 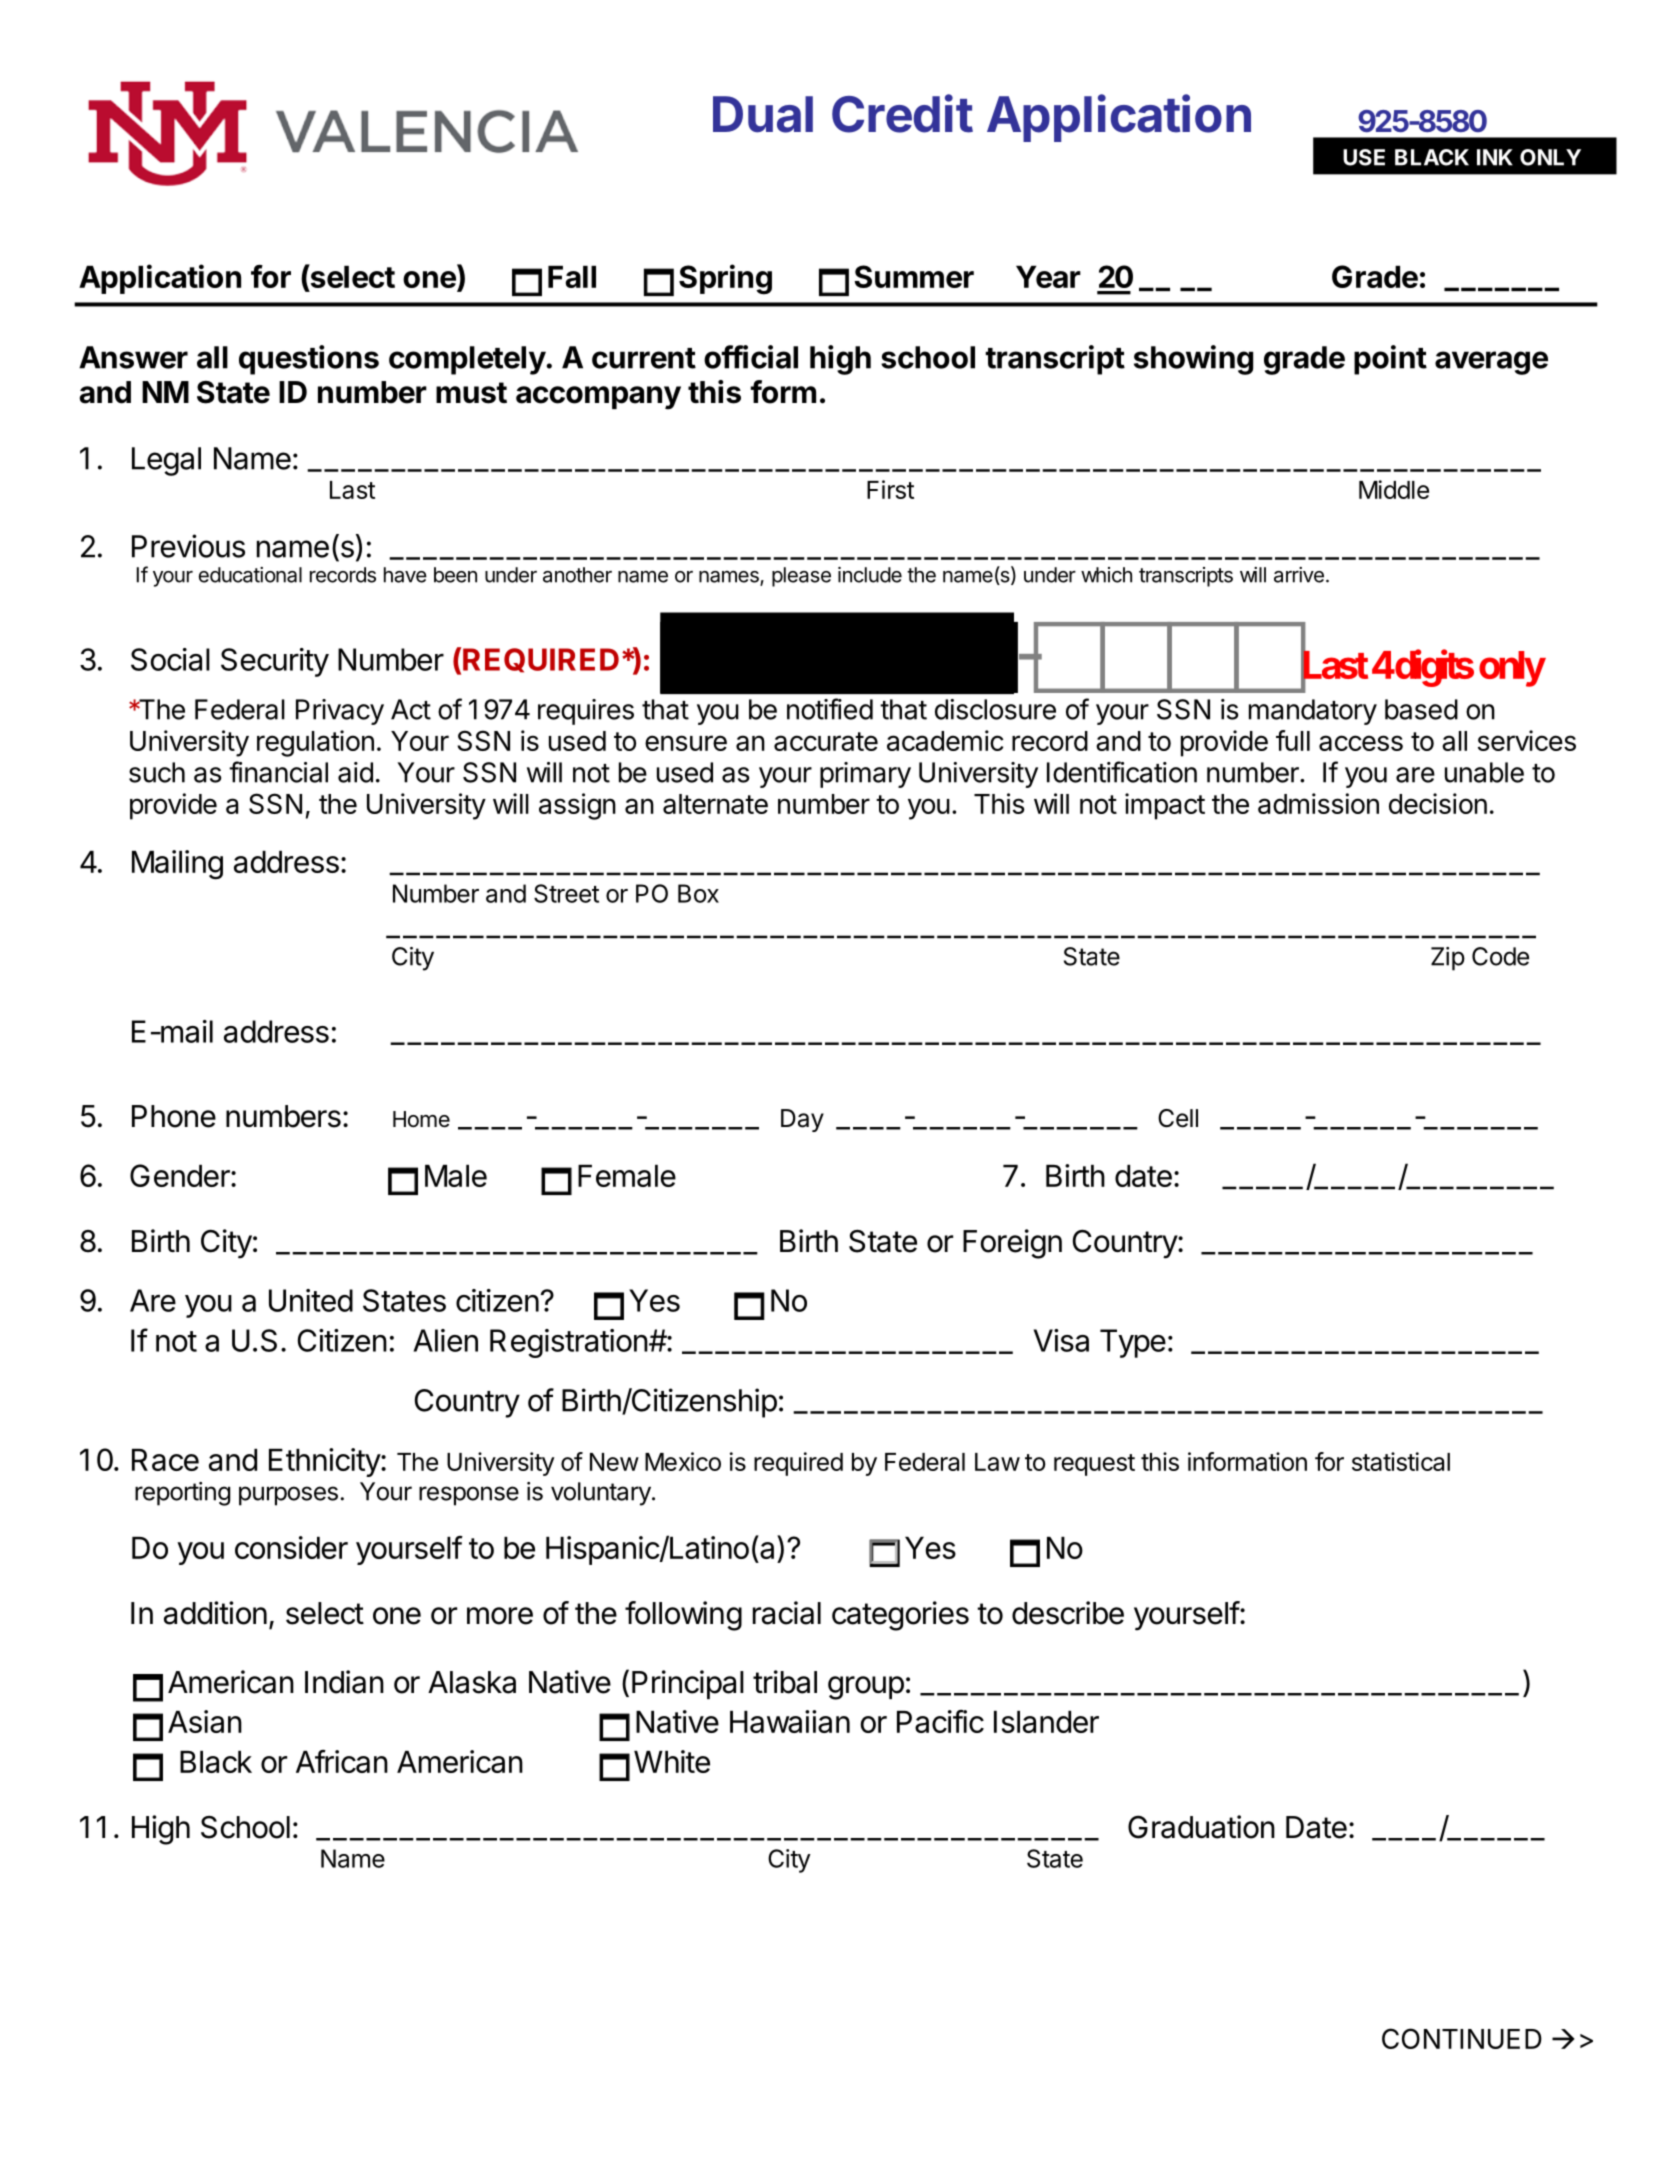 What do you see at coordinates (865, 775) in the screenshot?
I see `primary` at bounding box center [865, 775].
